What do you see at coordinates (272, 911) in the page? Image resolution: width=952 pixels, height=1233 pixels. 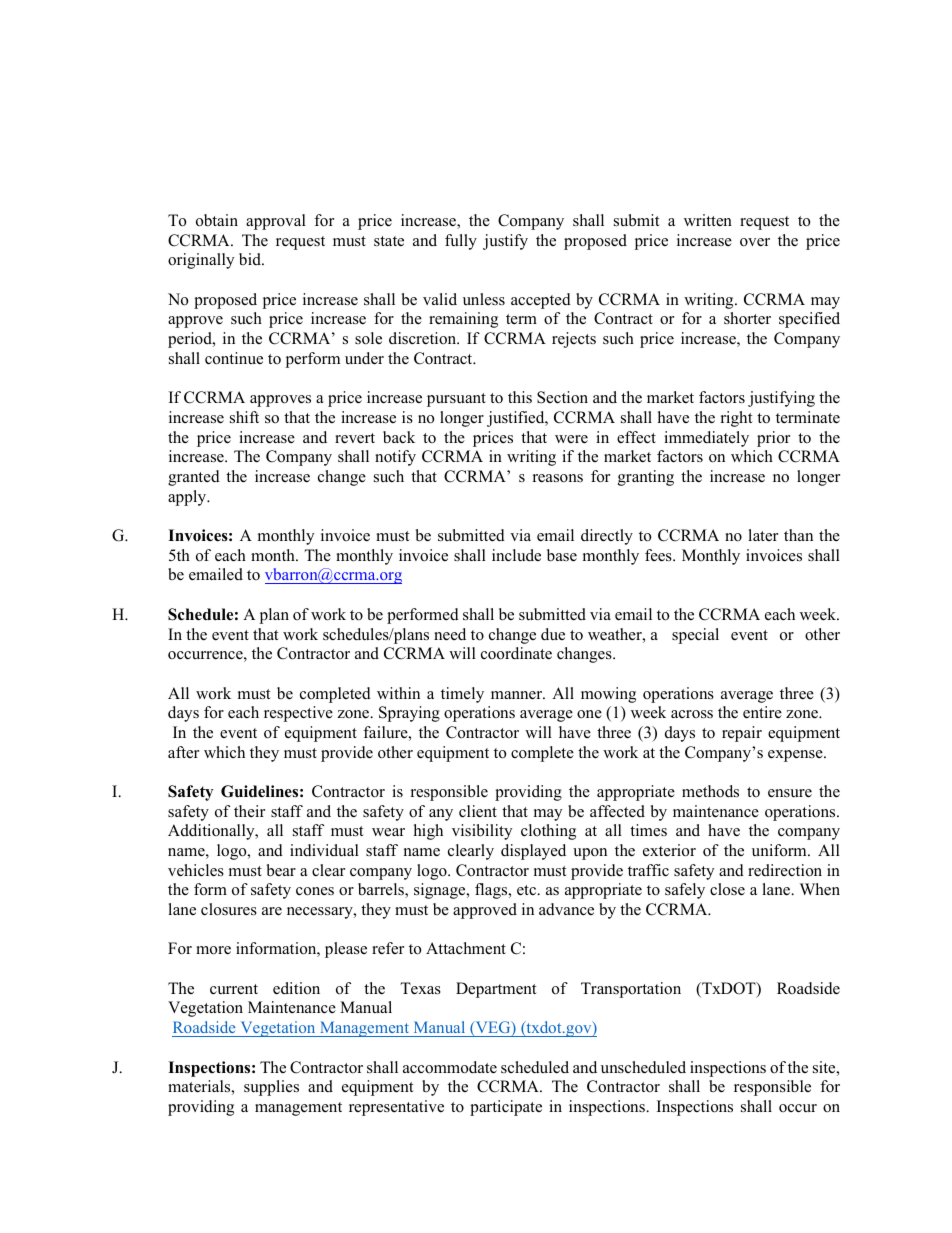 I see `are` at bounding box center [272, 911].
